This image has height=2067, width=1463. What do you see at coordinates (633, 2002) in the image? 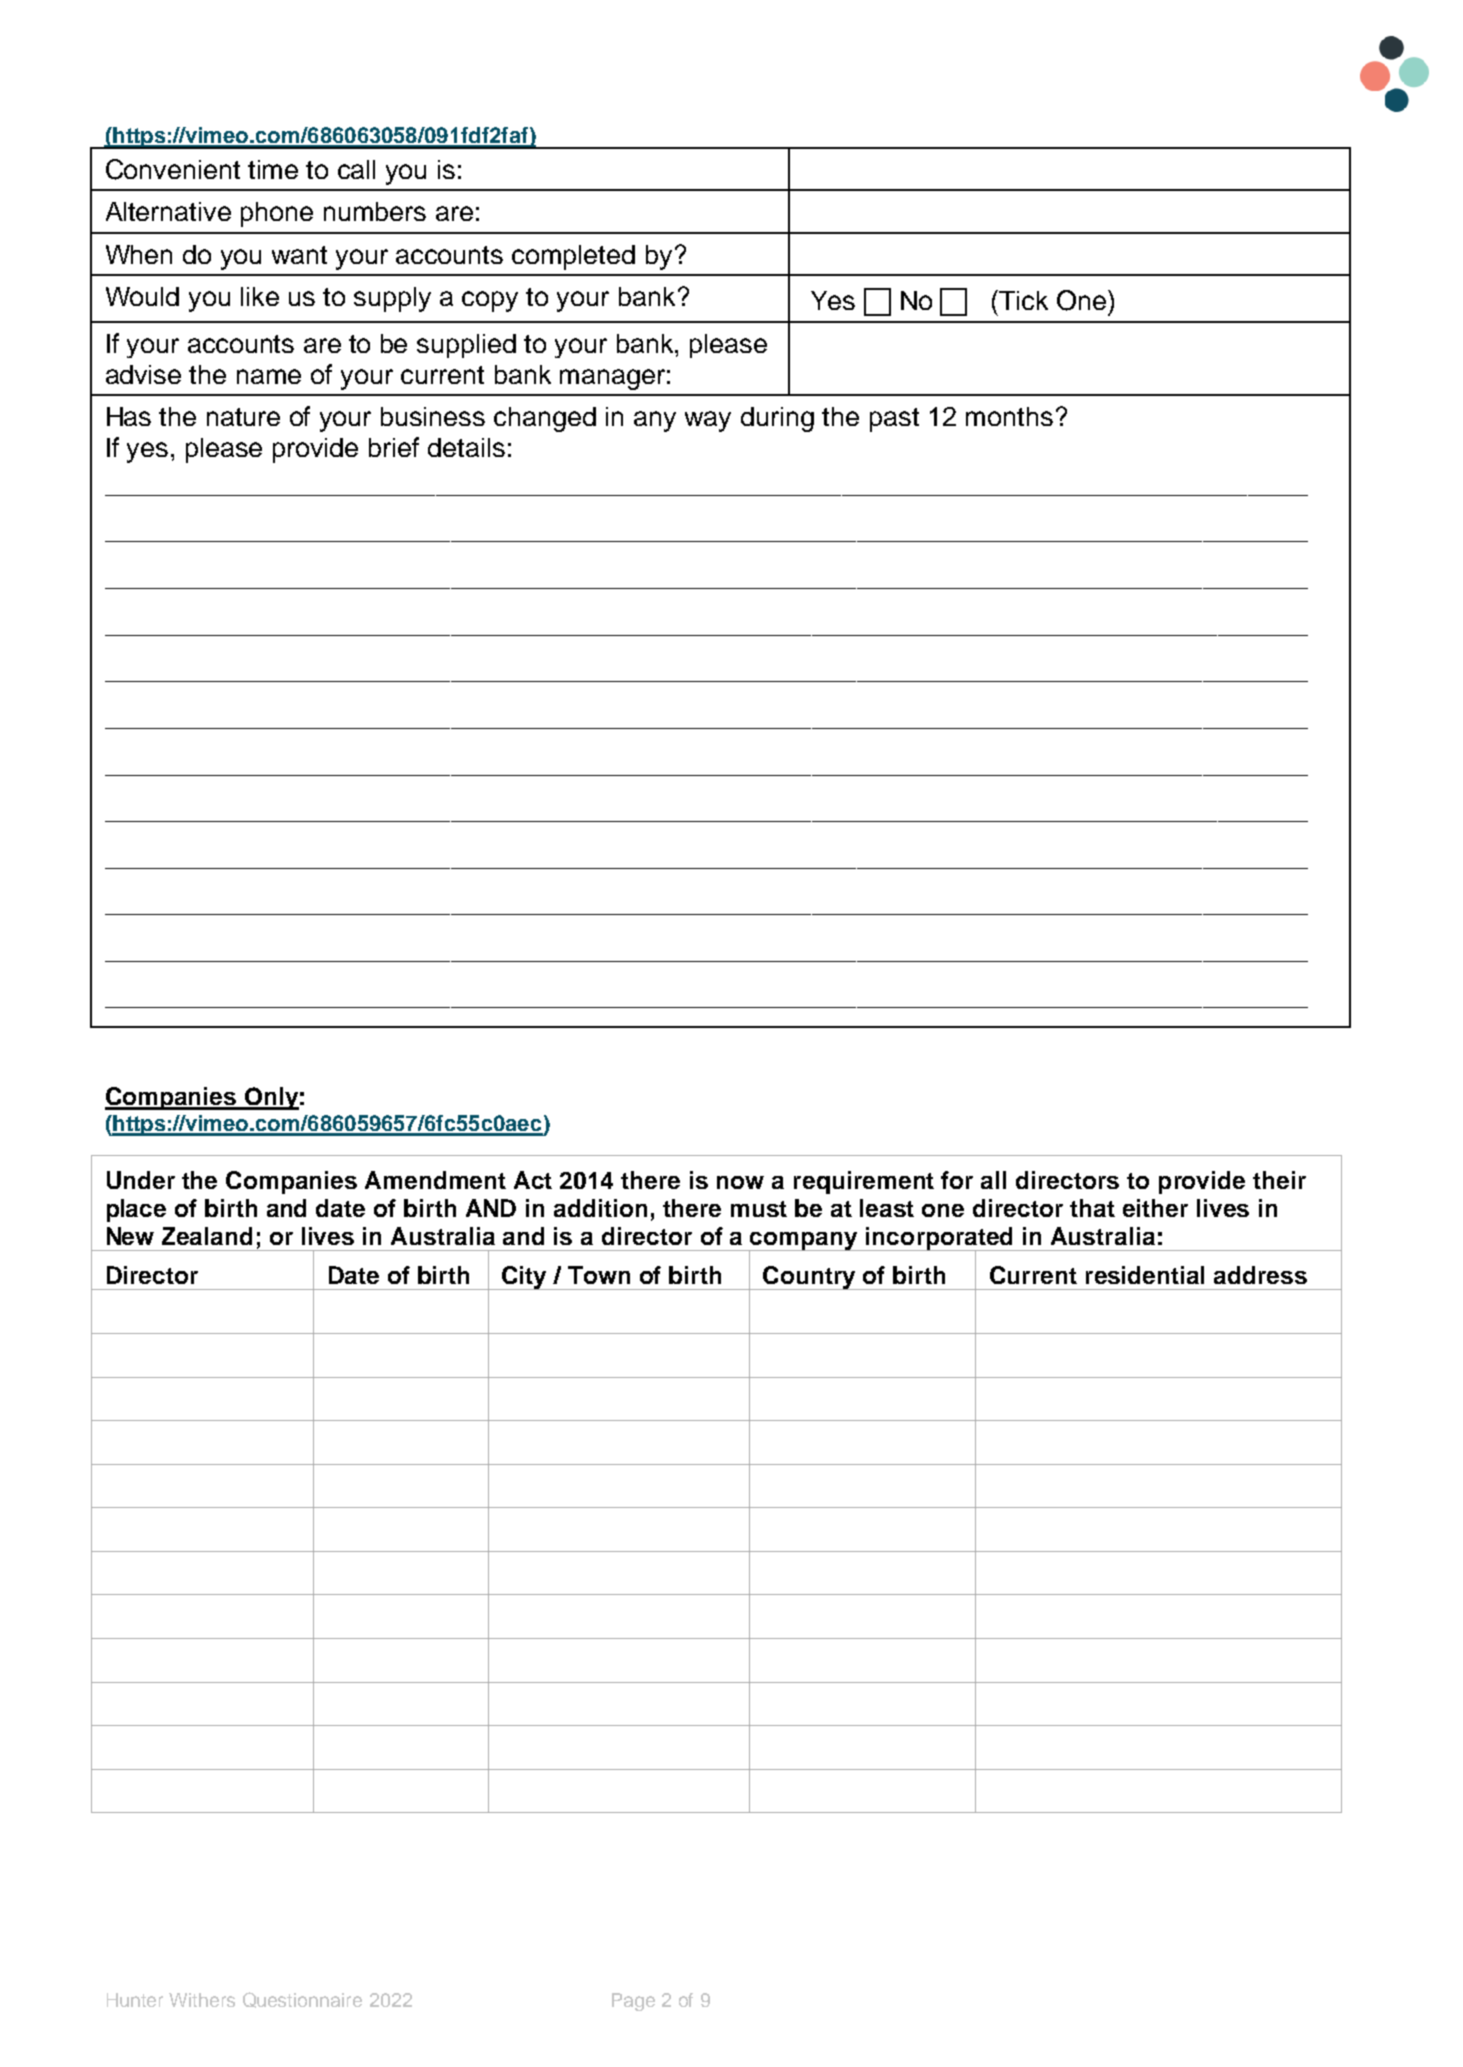
I see `Page` at bounding box center [633, 2002].
